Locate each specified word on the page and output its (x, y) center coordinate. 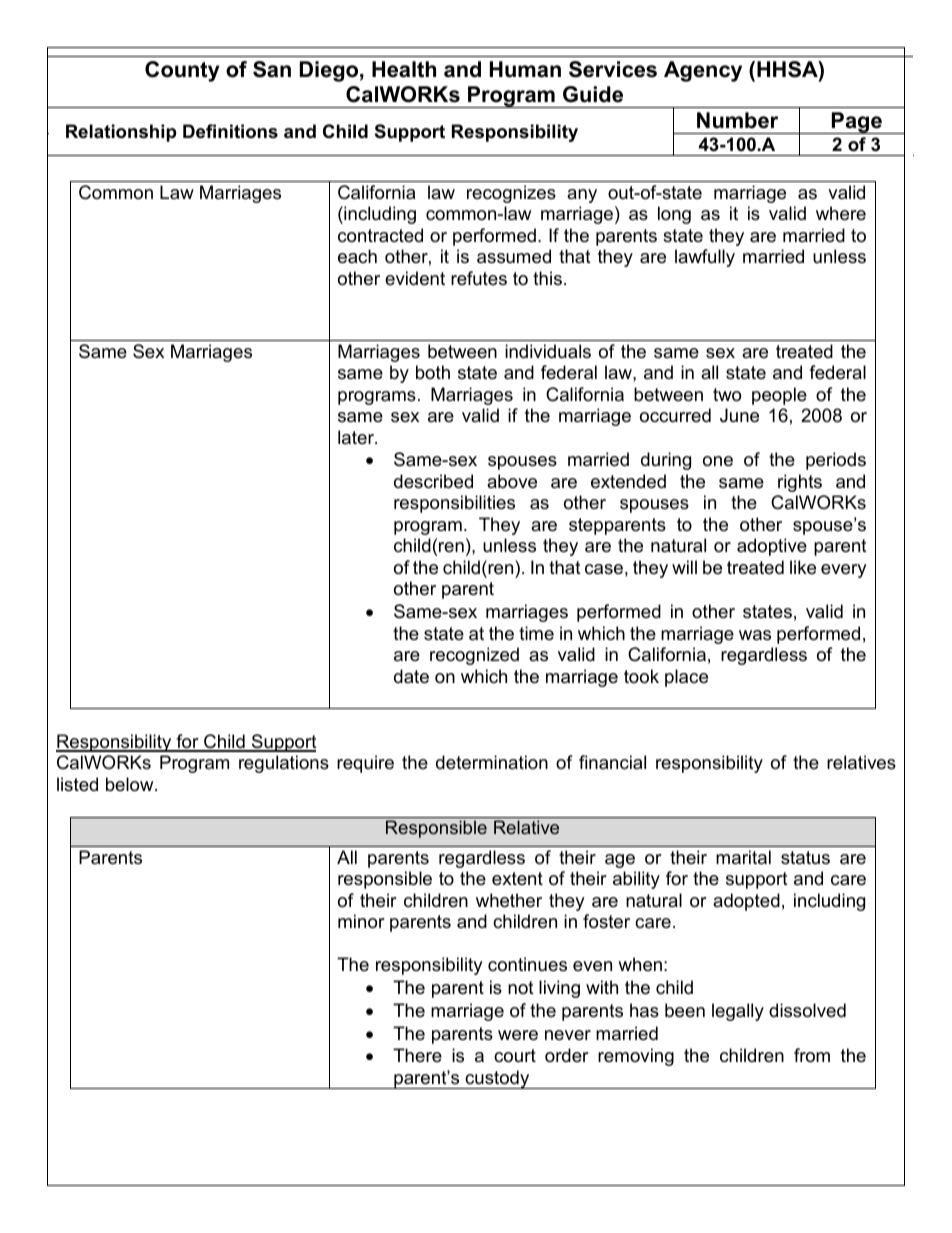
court (515, 1056)
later (357, 437)
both (433, 372)
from (812, 1055)
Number (737, 120)
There (417, 1055)
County (182, 71)
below (131, 784)
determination (492, 762)
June (739, 415)
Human (525, 69)
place (686, 678)
